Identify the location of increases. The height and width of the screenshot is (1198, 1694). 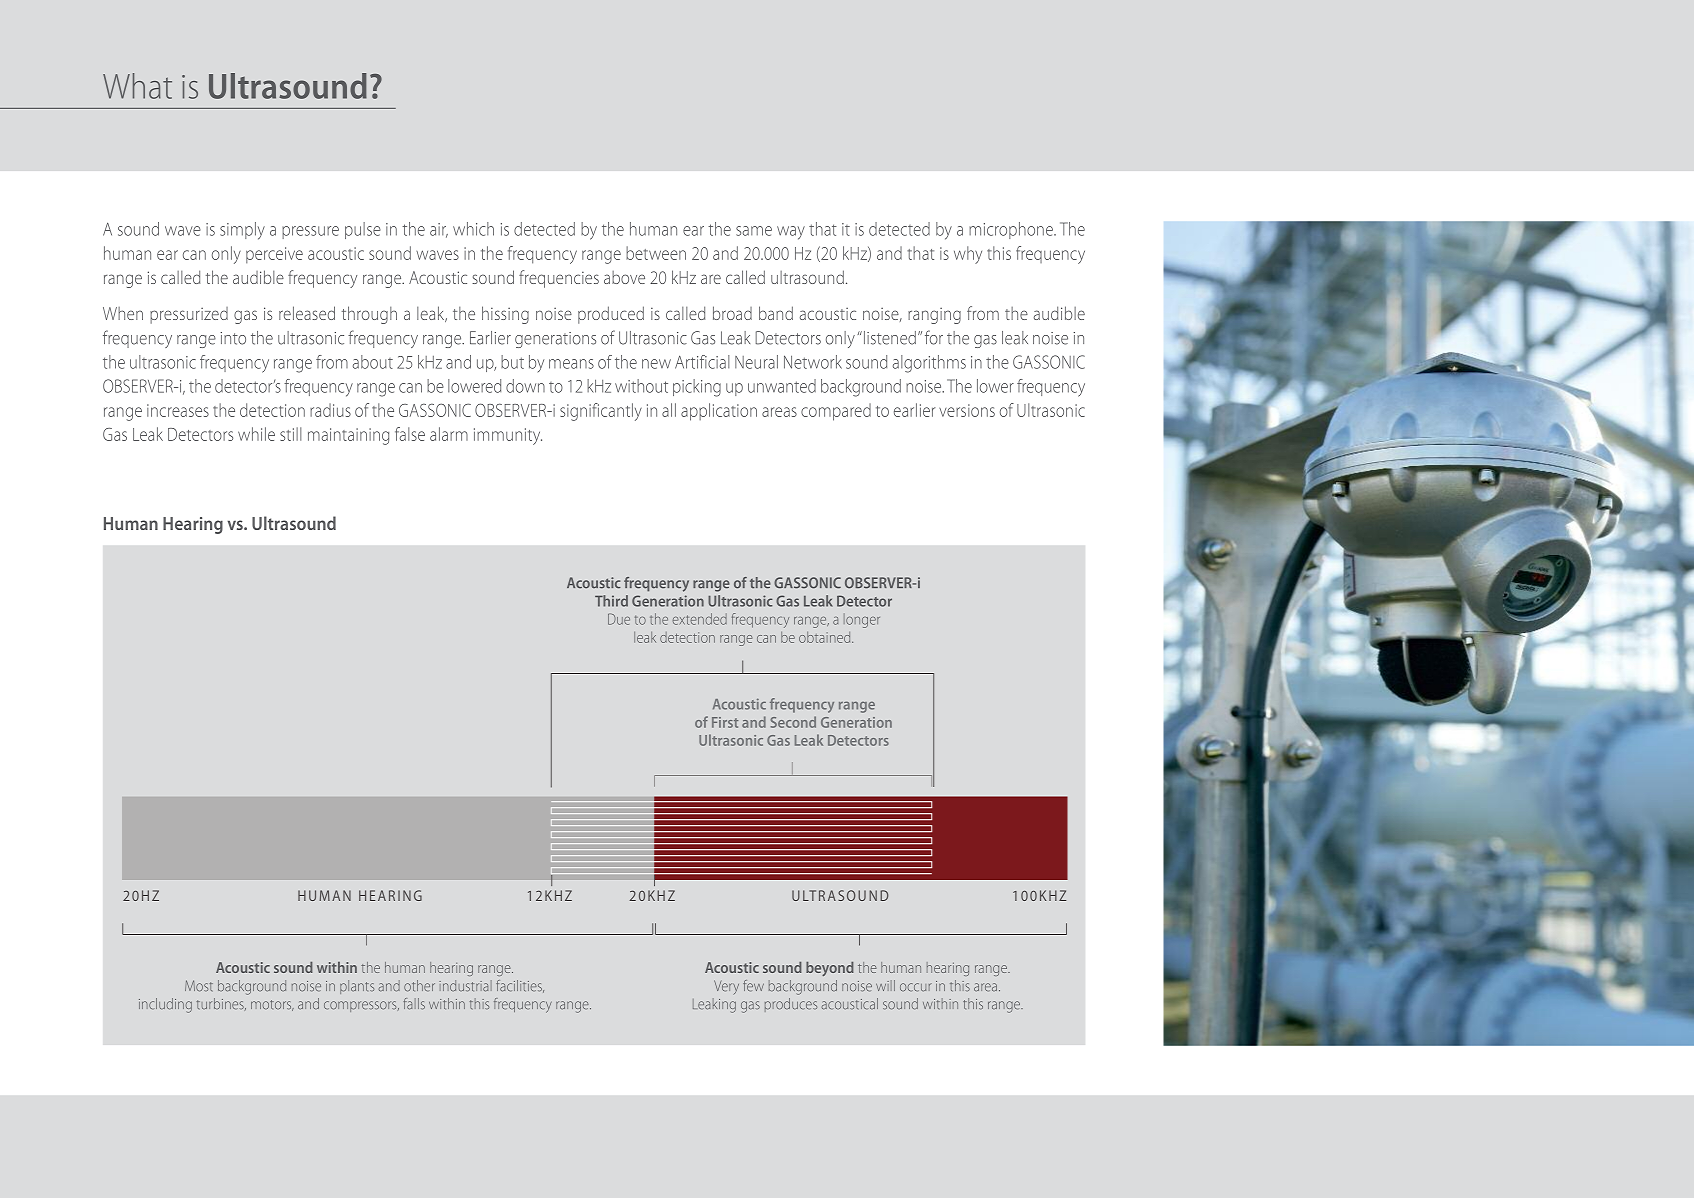
(178, 410).
